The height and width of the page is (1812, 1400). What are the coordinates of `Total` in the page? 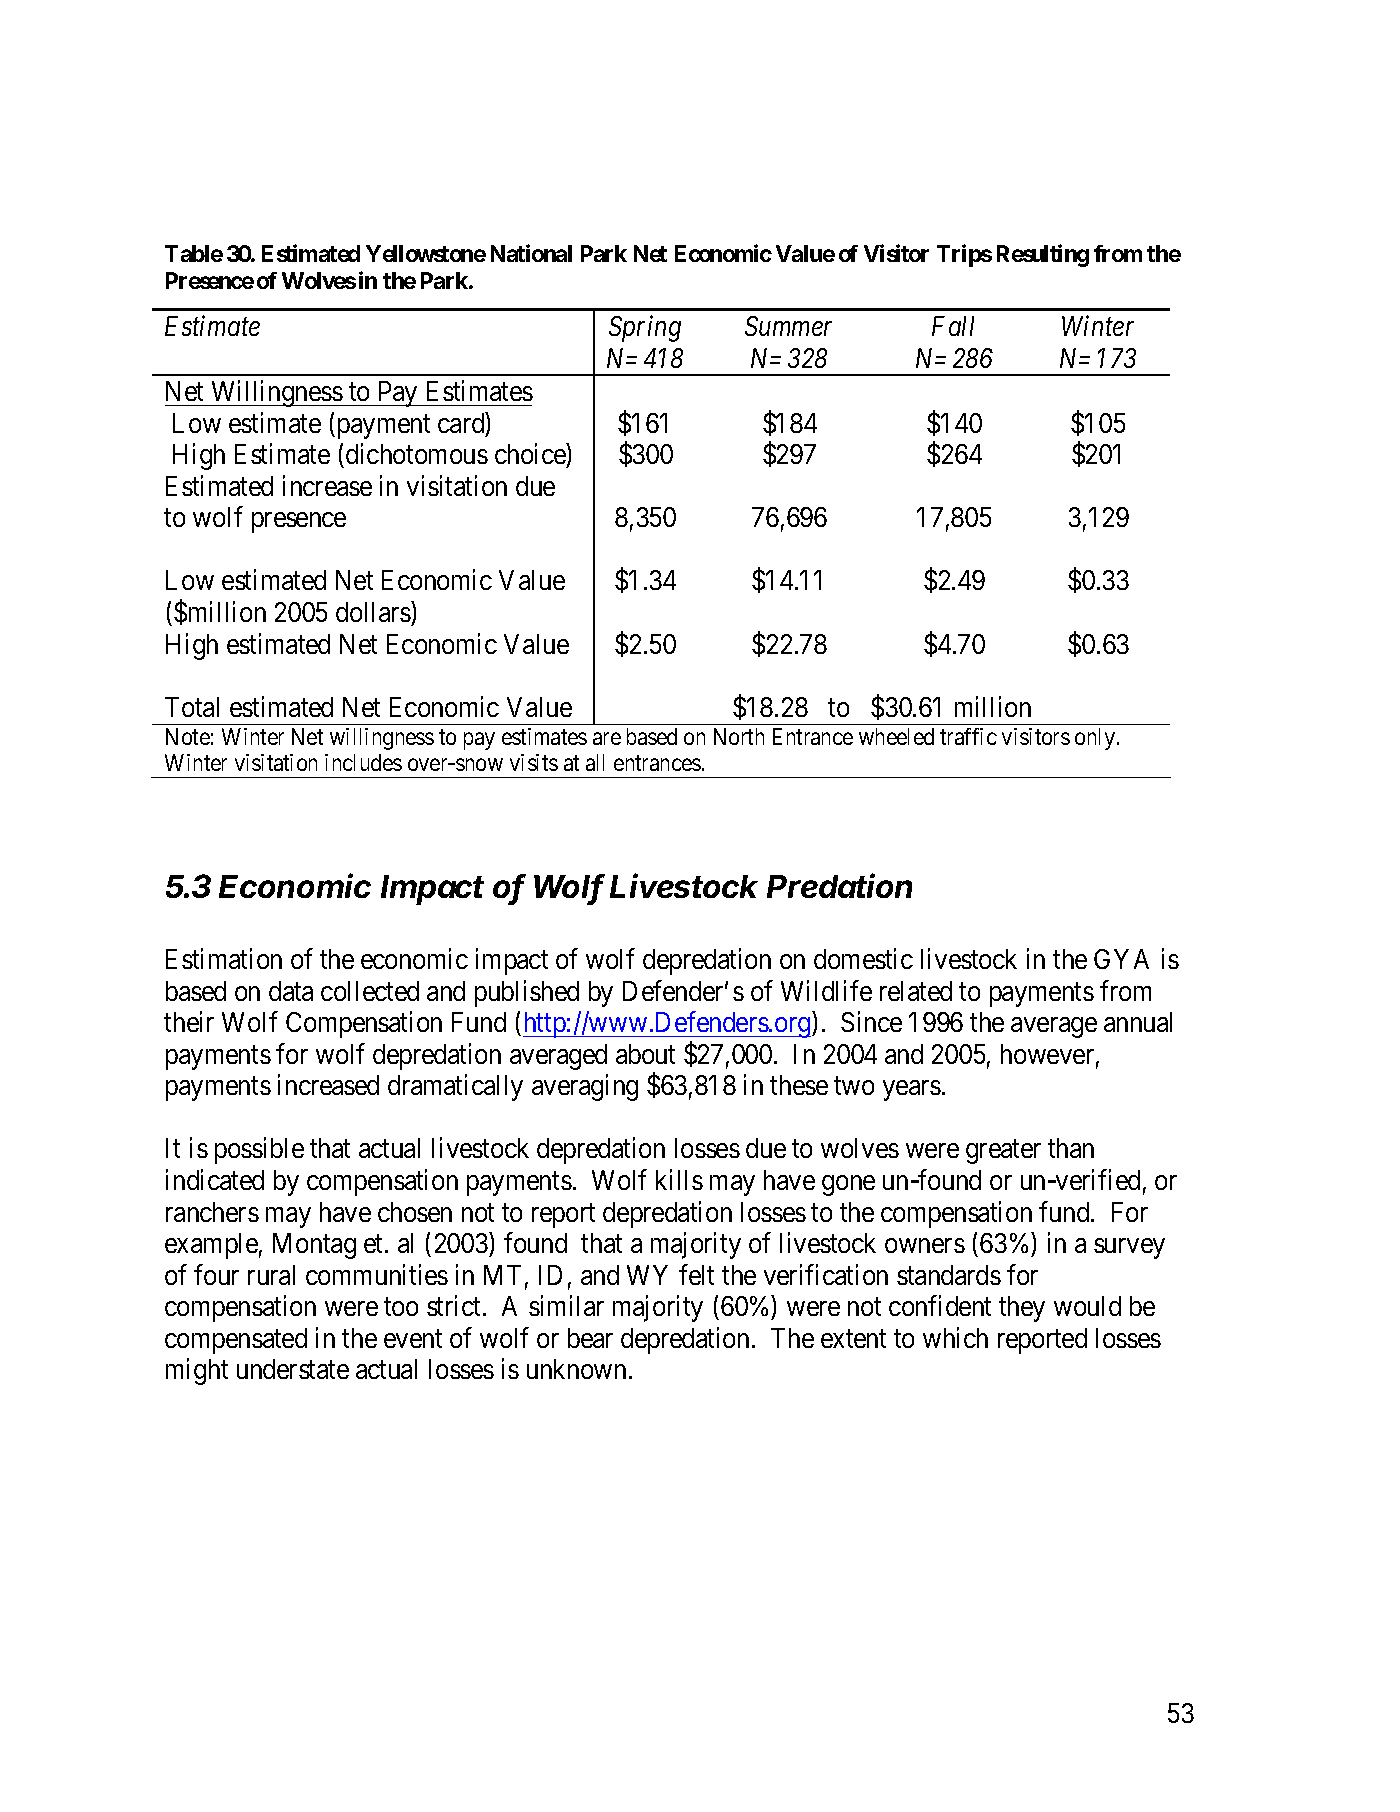 It's located at (192, 707).
